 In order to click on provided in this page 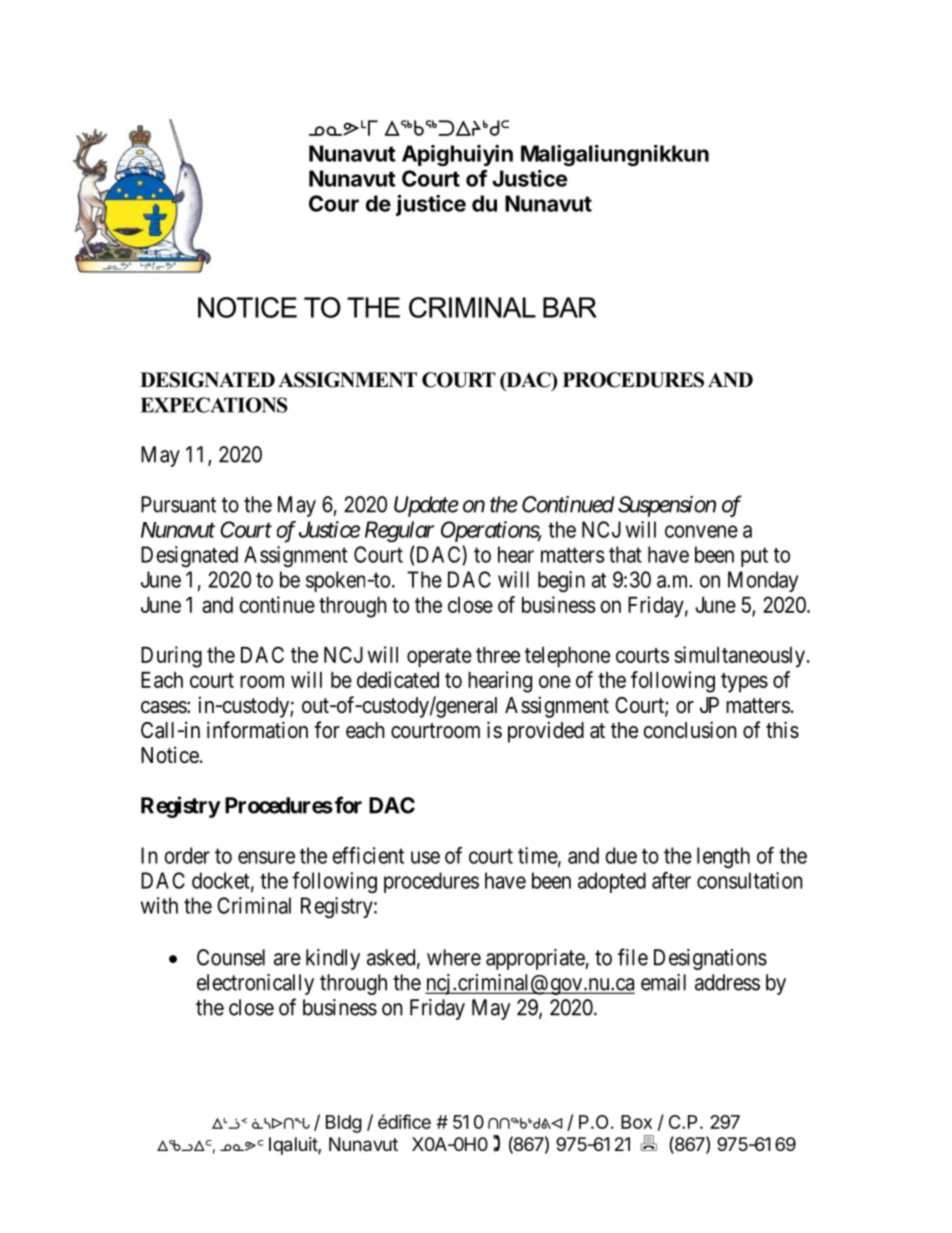, I will do `click(546, 732)`.
